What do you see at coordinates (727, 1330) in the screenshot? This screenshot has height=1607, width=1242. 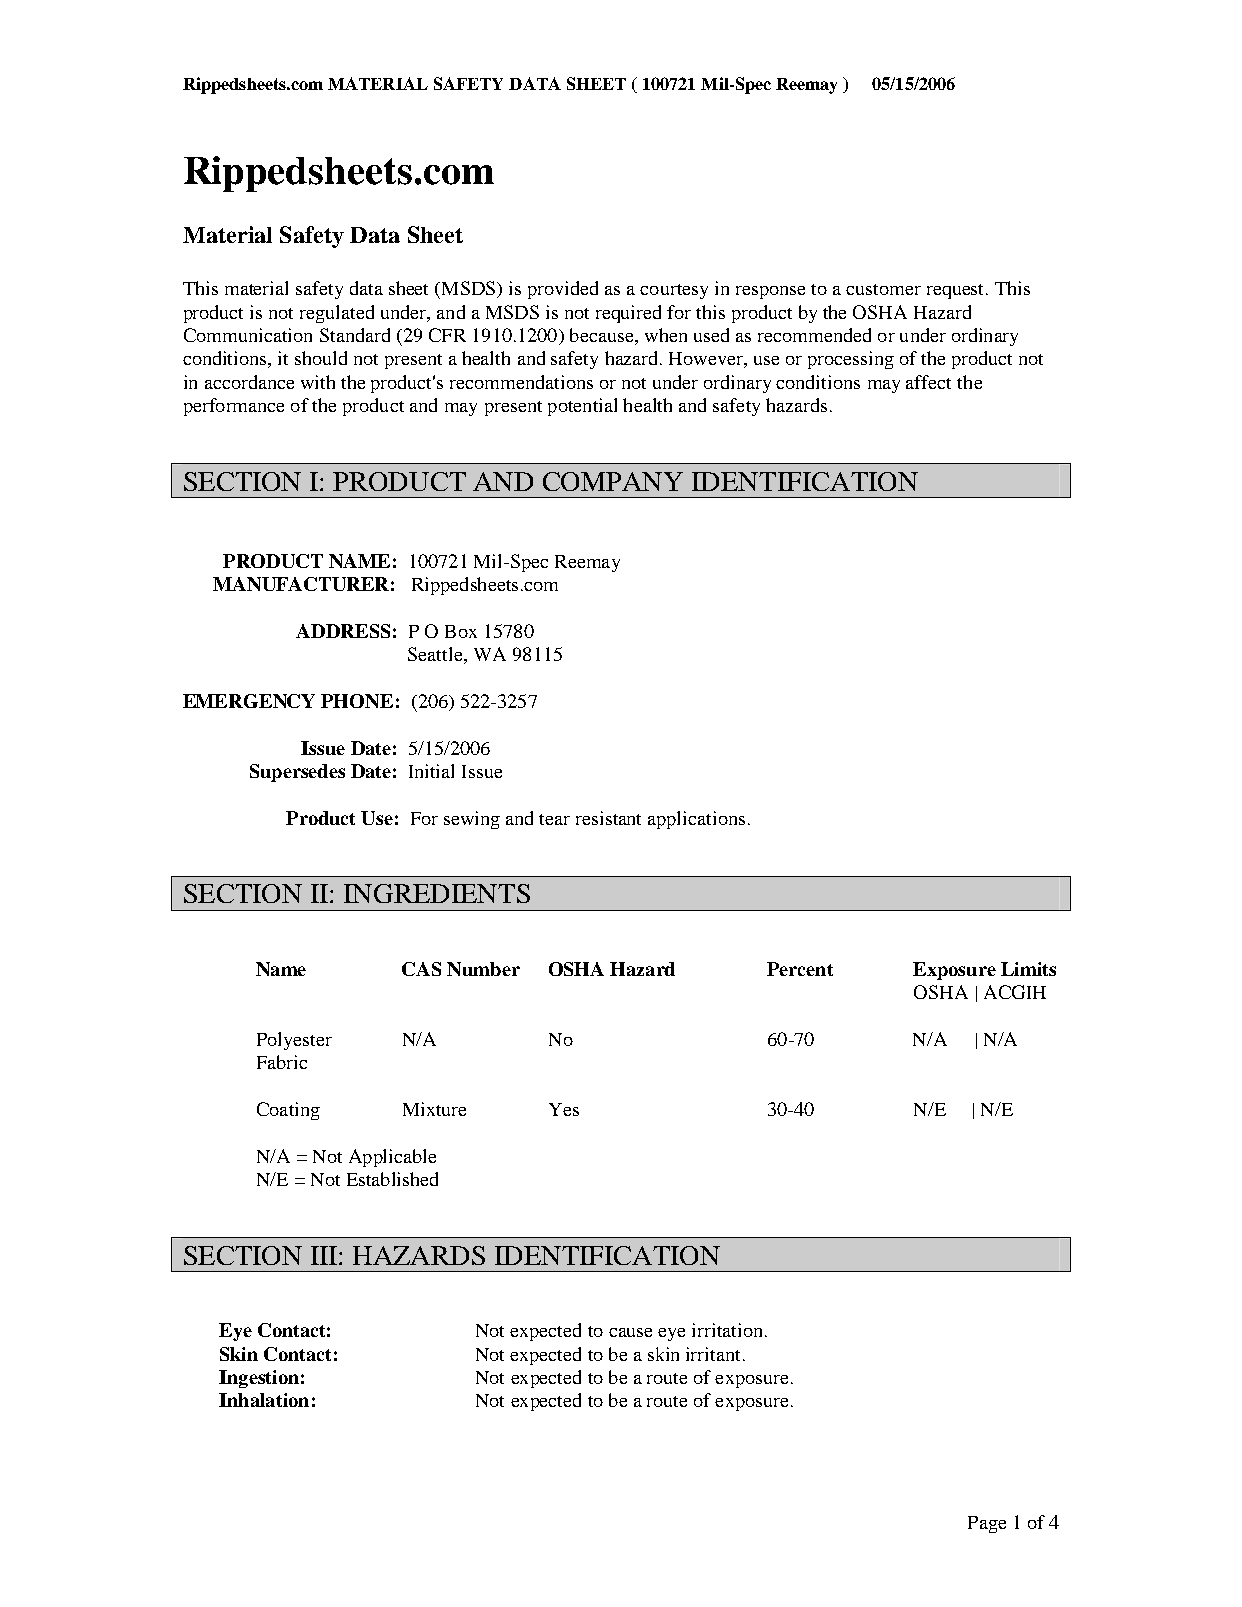 I see `irritation` at bounding box center [727, 1330].
